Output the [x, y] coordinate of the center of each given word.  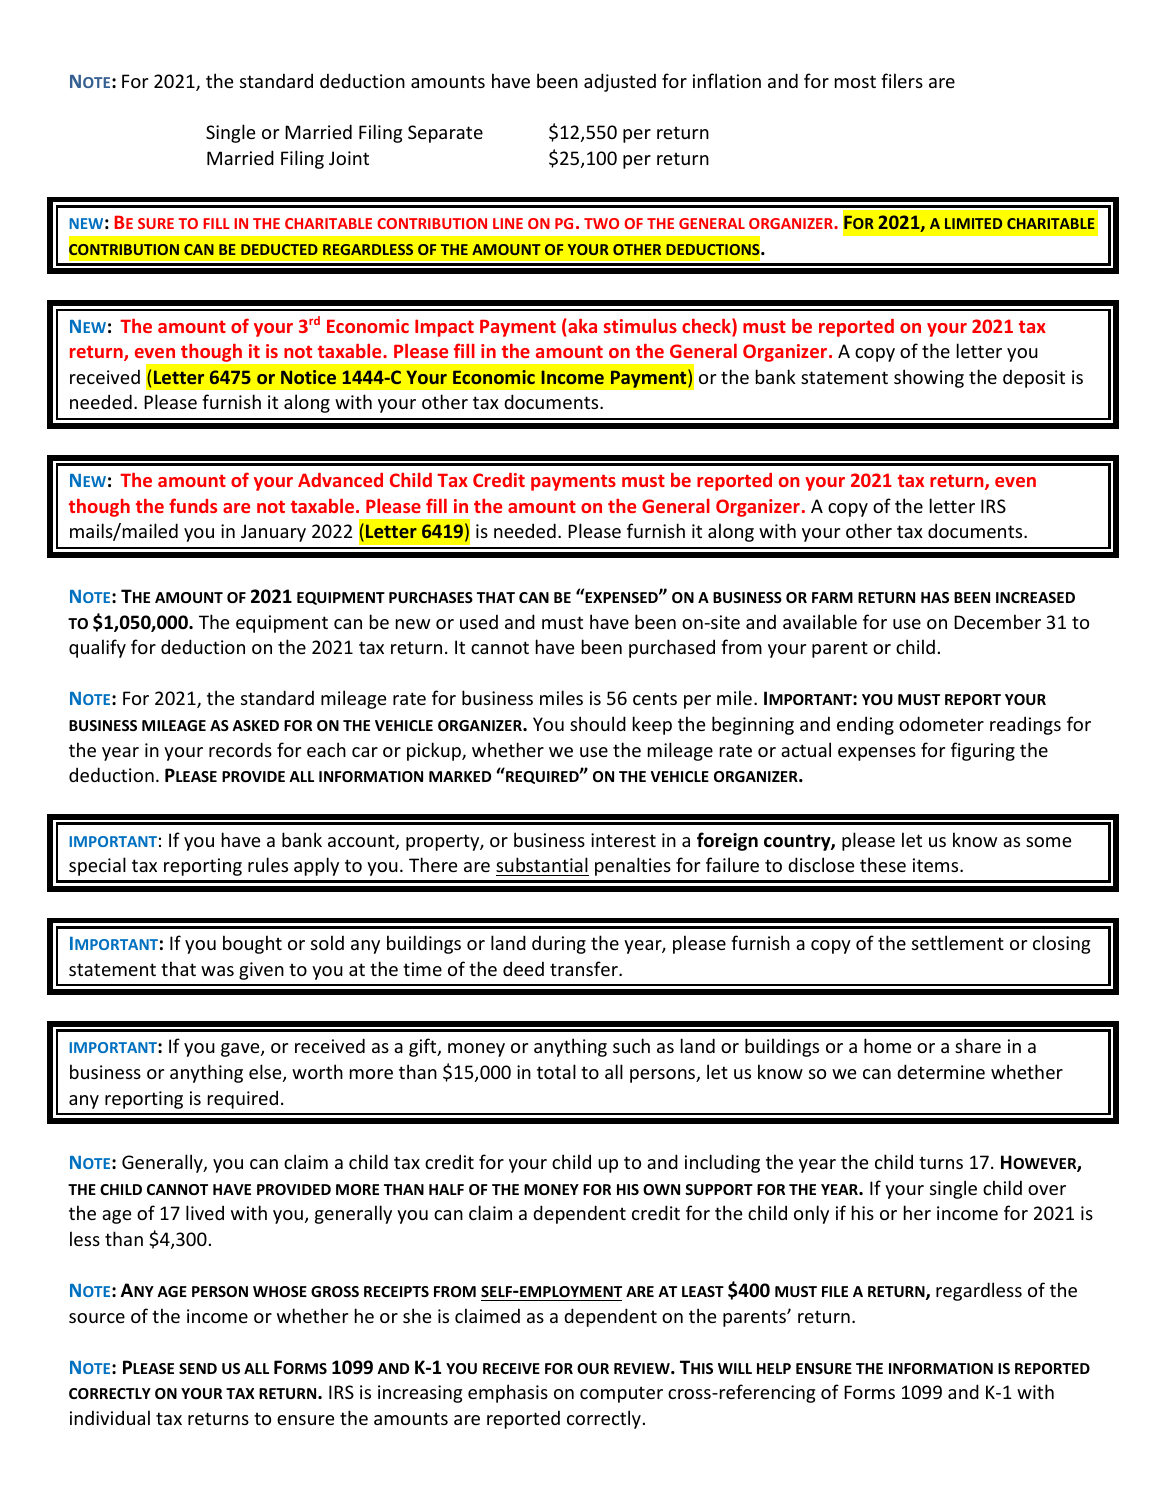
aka [581, 327]
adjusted [620, 82]
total [556, 1071]
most [855, 81]
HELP [774, 1368]
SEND [198, 1368]
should [598, 723]
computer [621, 1394]
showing [929, 378]
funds [193, 505]
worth [317, 1071]
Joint [349, 158]
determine [941, 1071]
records [240, 749]
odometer [941, 723]
